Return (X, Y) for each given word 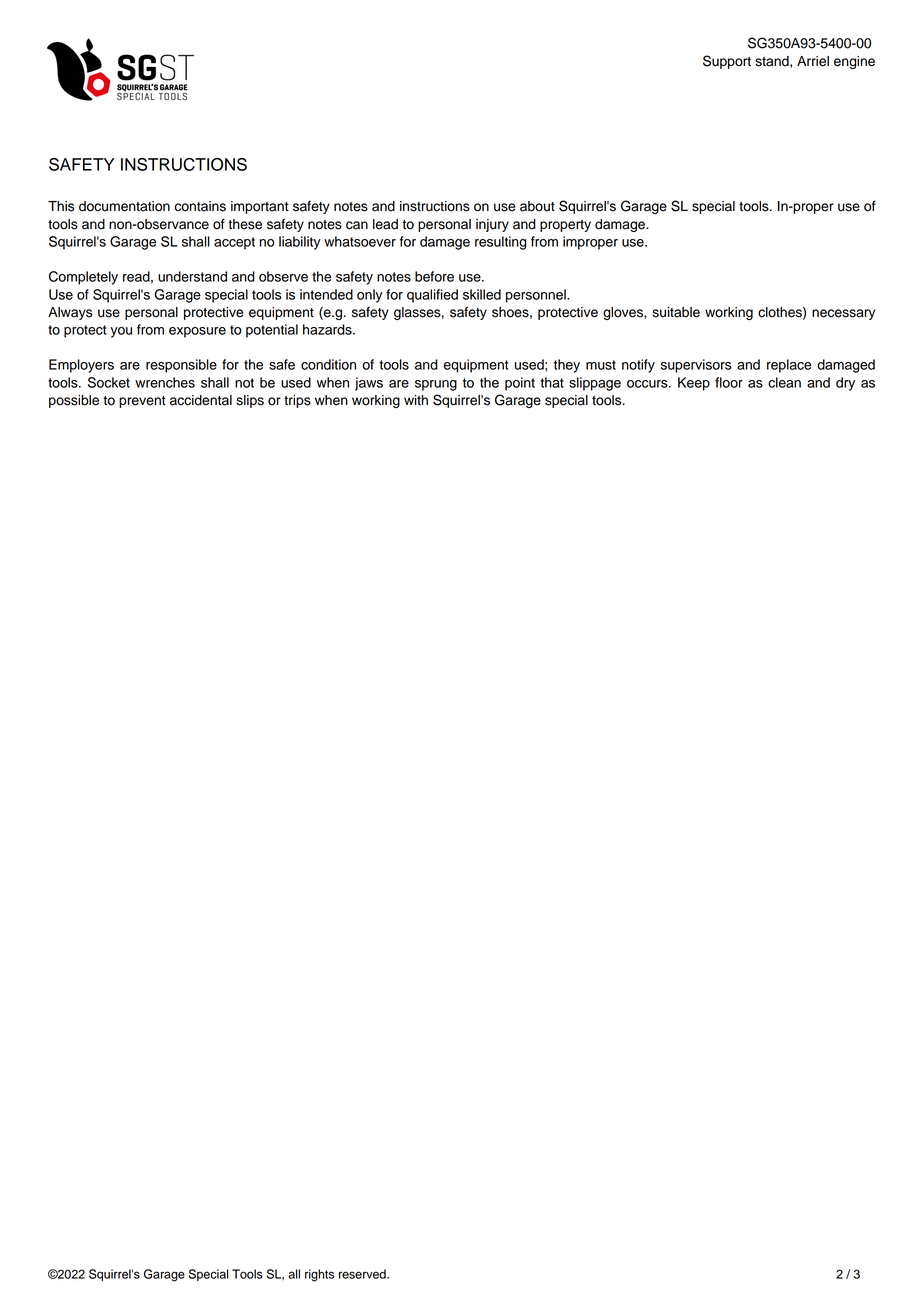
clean (784, 382)
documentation (124, 206)
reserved (363, 1274)
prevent (142, 402)
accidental (201, 400)
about (537, 206)
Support (727, 62)
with (416, 400)
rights (319, 1275)
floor (729, 382)
